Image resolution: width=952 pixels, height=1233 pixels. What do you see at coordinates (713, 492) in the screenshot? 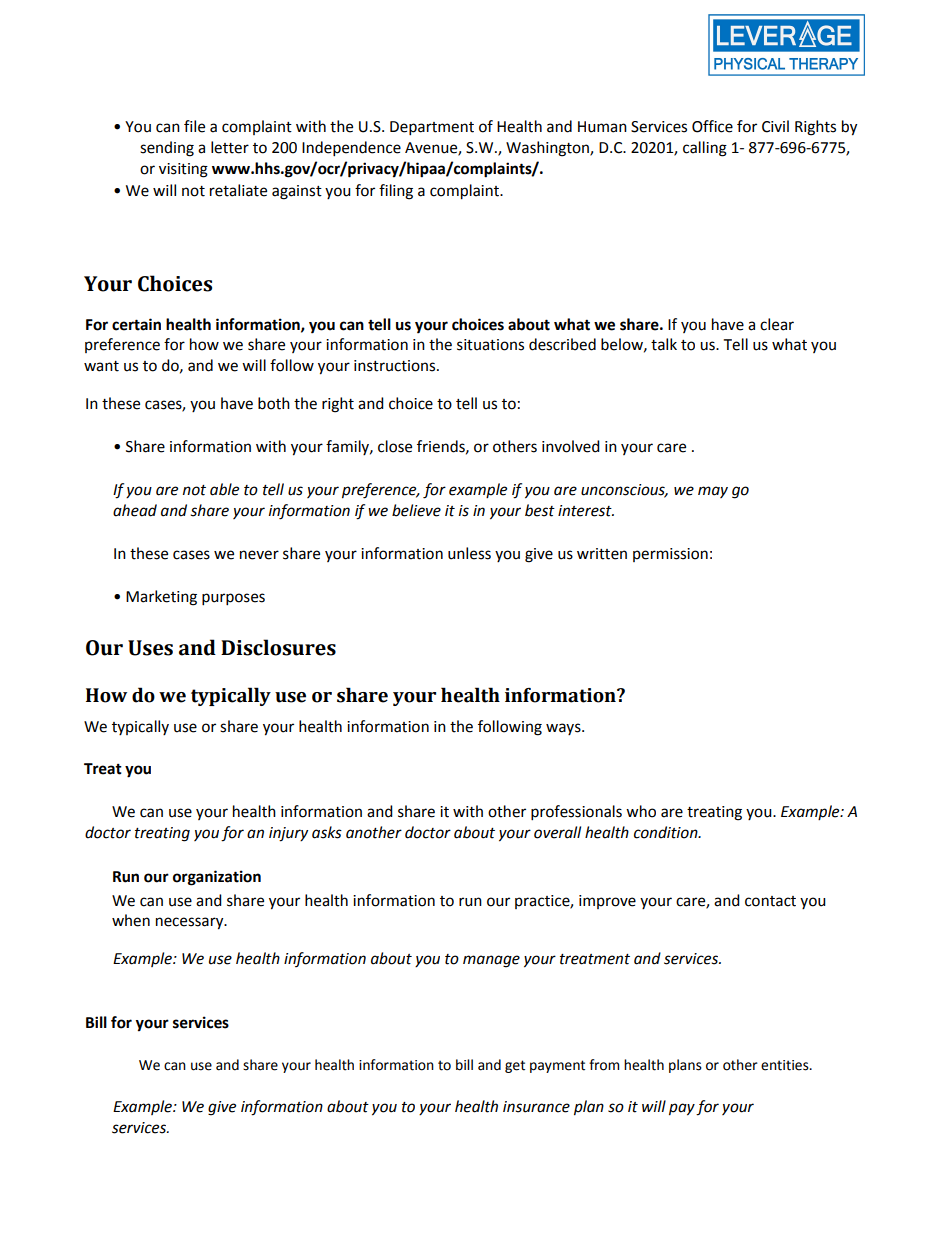
I see `may` at bounding box center [713, 492].
